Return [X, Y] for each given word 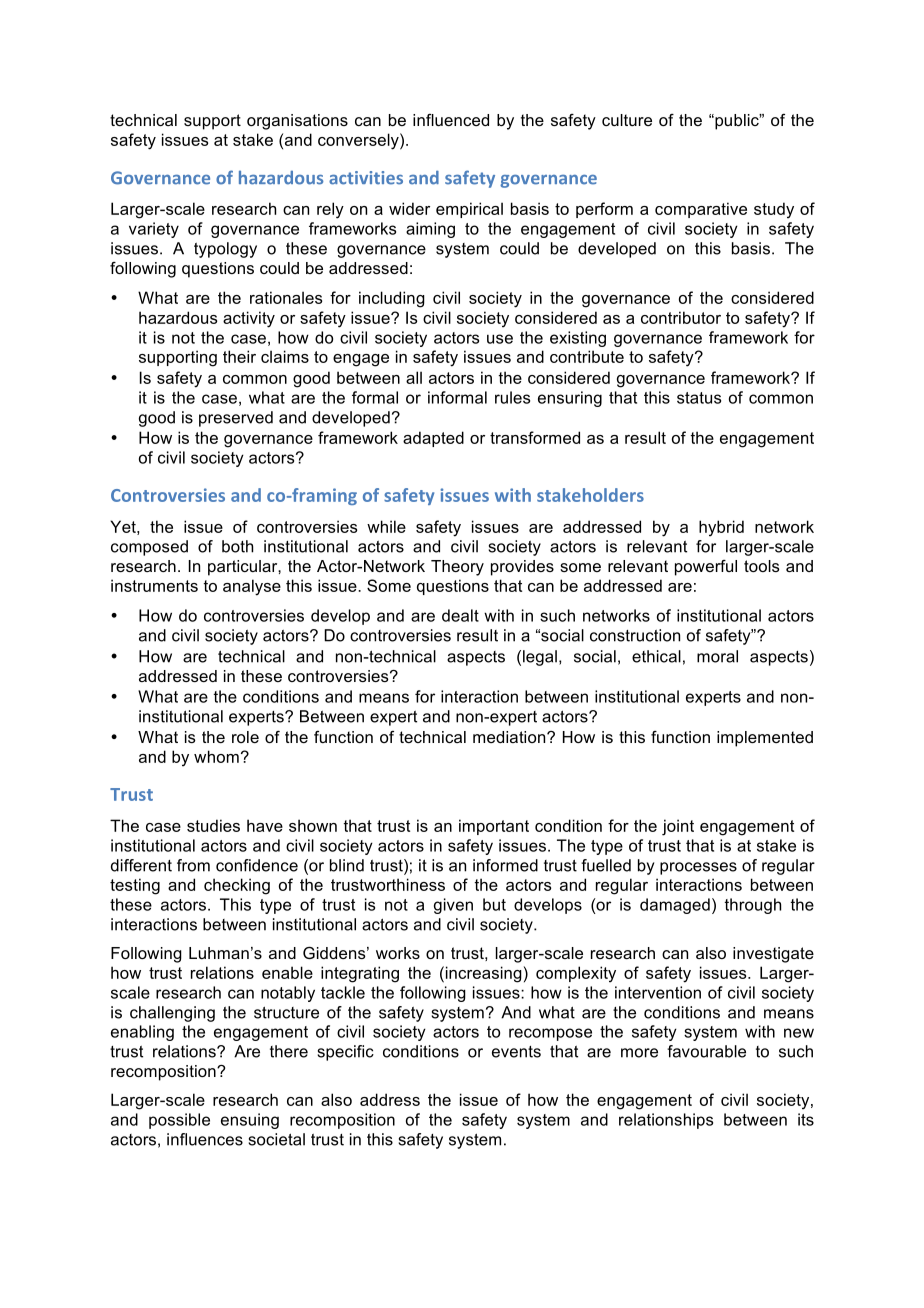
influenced [451, 120]
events [516, 1052]
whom [216, 756]
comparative [701, 210]
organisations [297, 122]
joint [678, 827]
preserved [236, 419]
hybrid [721, 528]
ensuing [250, 1121]
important [494, 827]
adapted [433, 439]
